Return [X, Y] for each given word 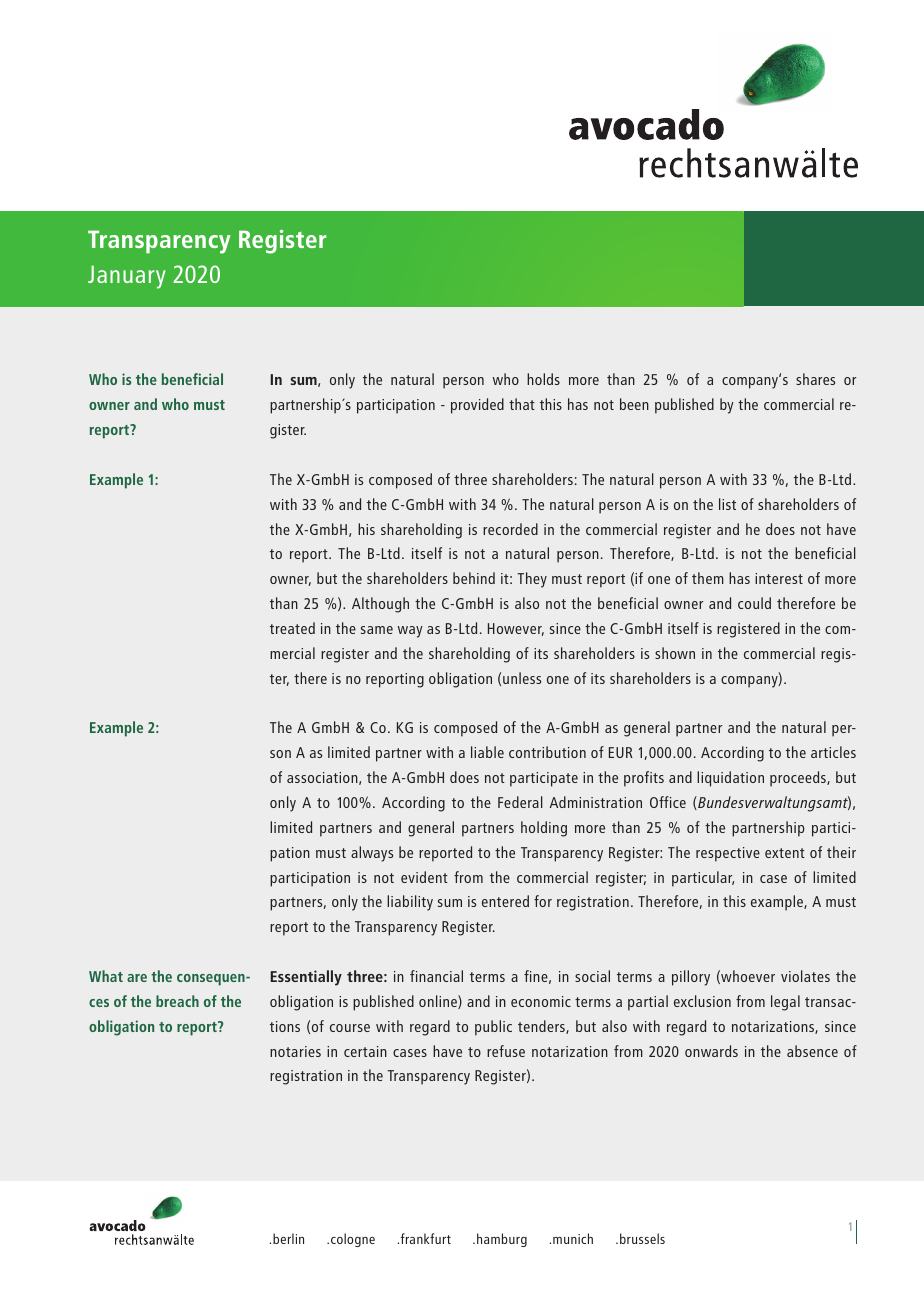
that [522, 404]
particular [703, 879]
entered [505, 901]
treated [292, 628]
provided [477, 406]
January [127, 277]
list [727, 504]
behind [474, 578]
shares [815, 379]
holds [543, 379]
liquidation [730, 779]
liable [487, 752]
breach [177, 1001]
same [377, 630]
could [754, 603]
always [372, 854]
